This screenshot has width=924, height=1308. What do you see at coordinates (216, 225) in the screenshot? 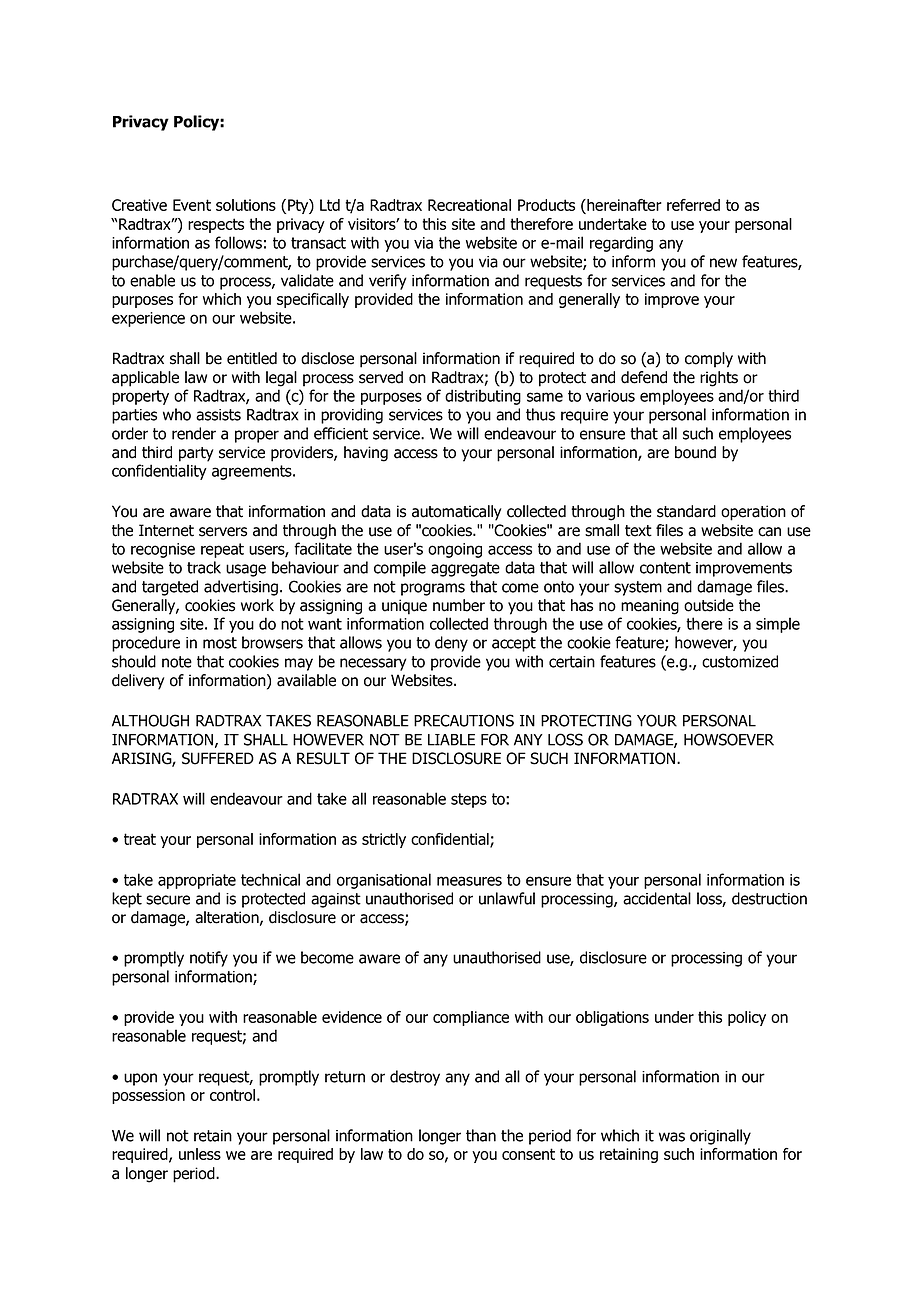
I see `respects` at bounding box center [216, 225].
